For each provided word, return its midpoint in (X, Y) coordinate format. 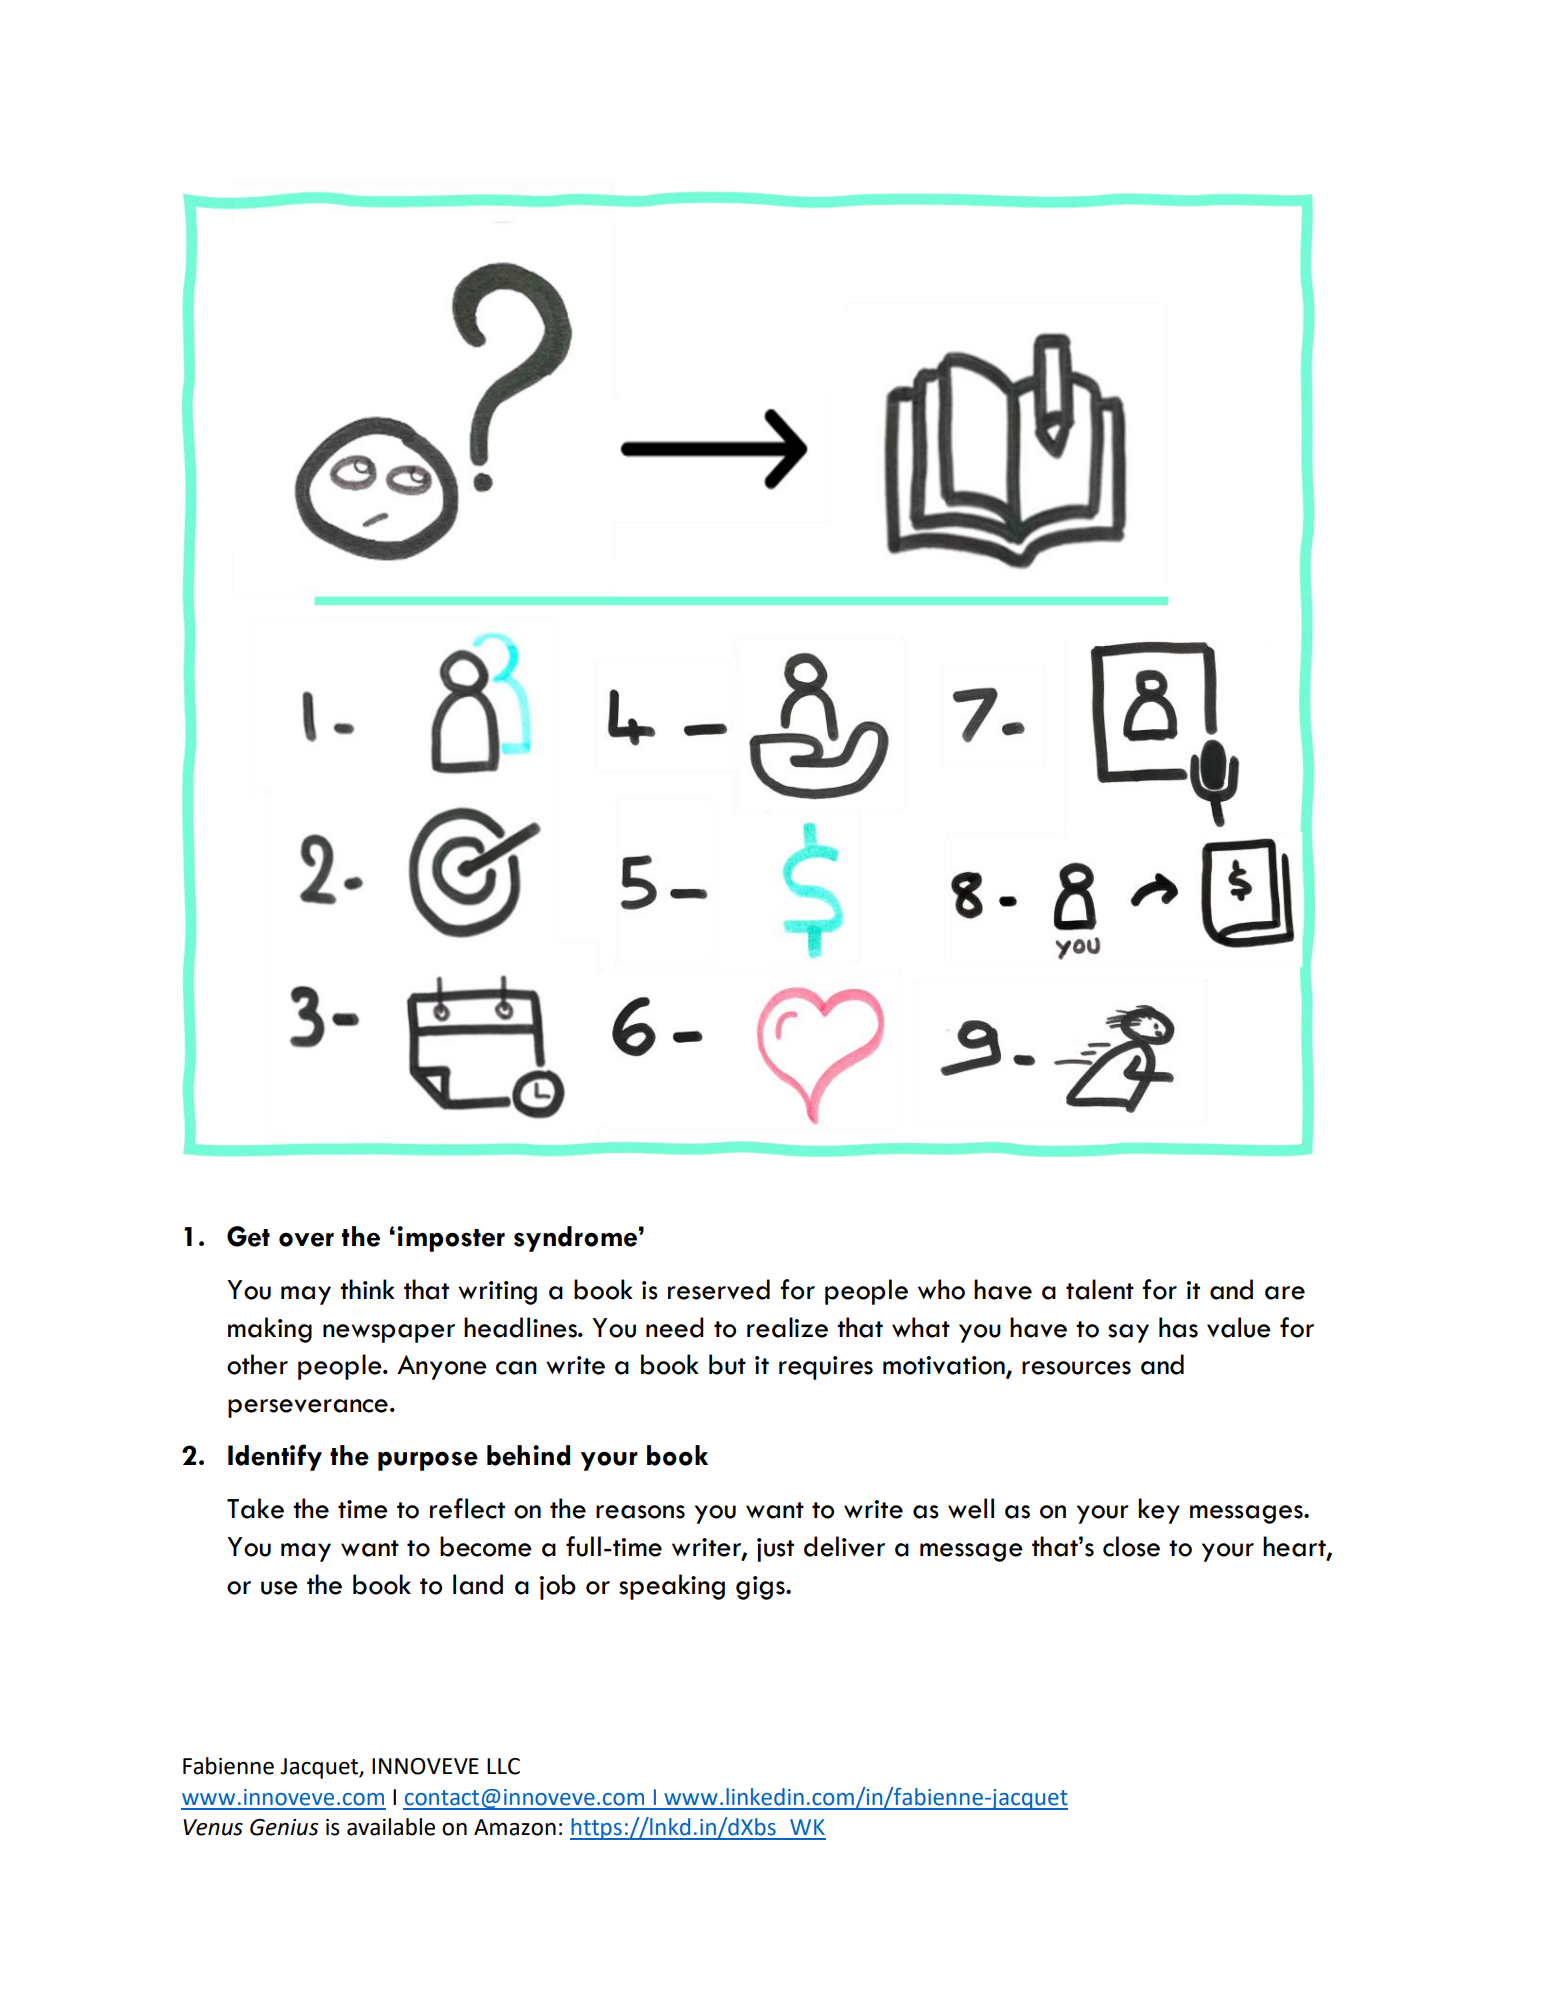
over (306, 1239)
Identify (275, 1457)
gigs (761, 1588)
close (1131, 1546)
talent (1100, 1289)
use (279, 1588)
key (1159, 1511)
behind (528, 1455)
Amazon (515, 1827)
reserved (719, 1289)
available (391, 1827)
